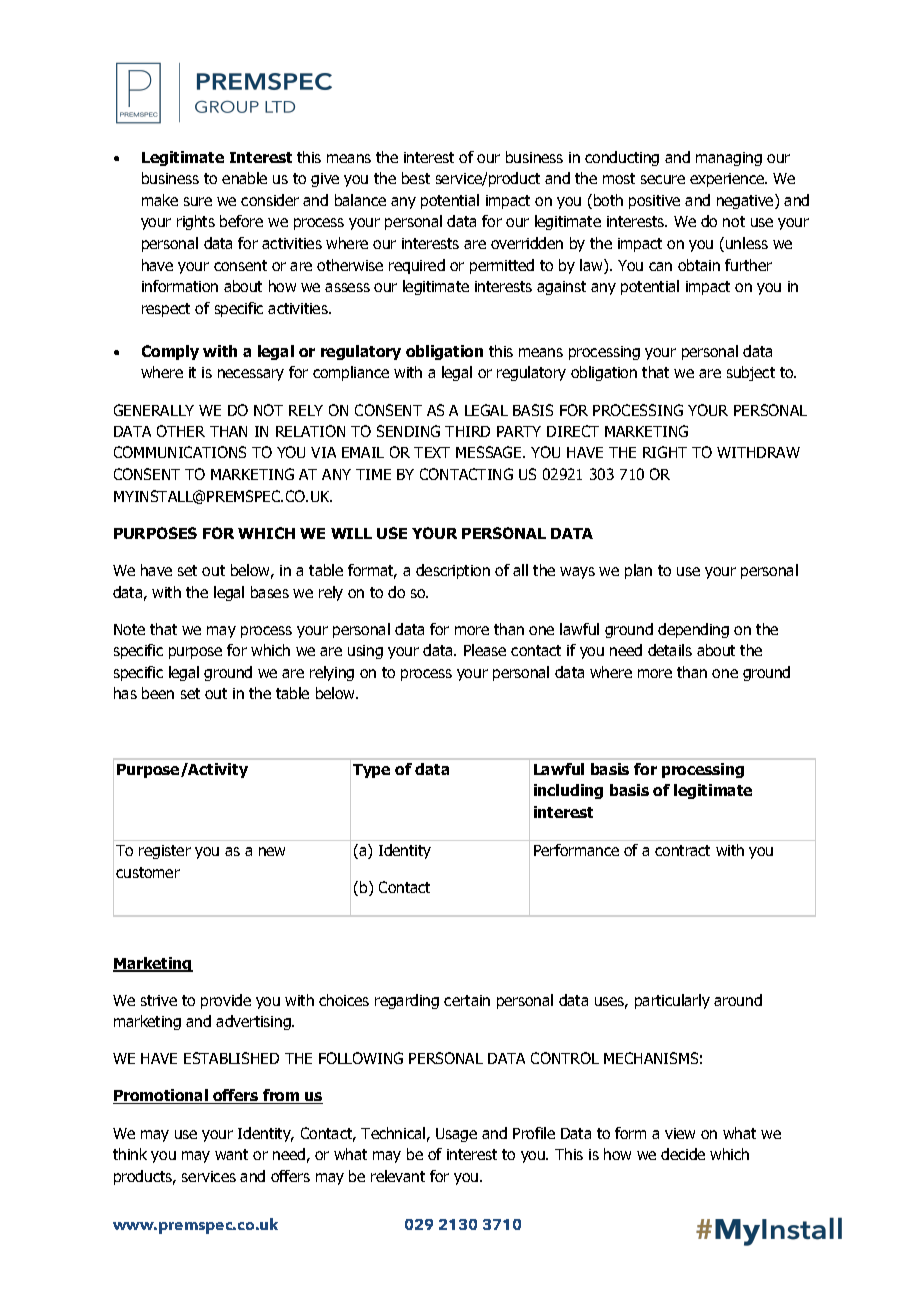 The width and height of the screenshot is (924, 1308). Describe the element at coordinates (416, 178) in the screenshot. I see `best` at that location.
